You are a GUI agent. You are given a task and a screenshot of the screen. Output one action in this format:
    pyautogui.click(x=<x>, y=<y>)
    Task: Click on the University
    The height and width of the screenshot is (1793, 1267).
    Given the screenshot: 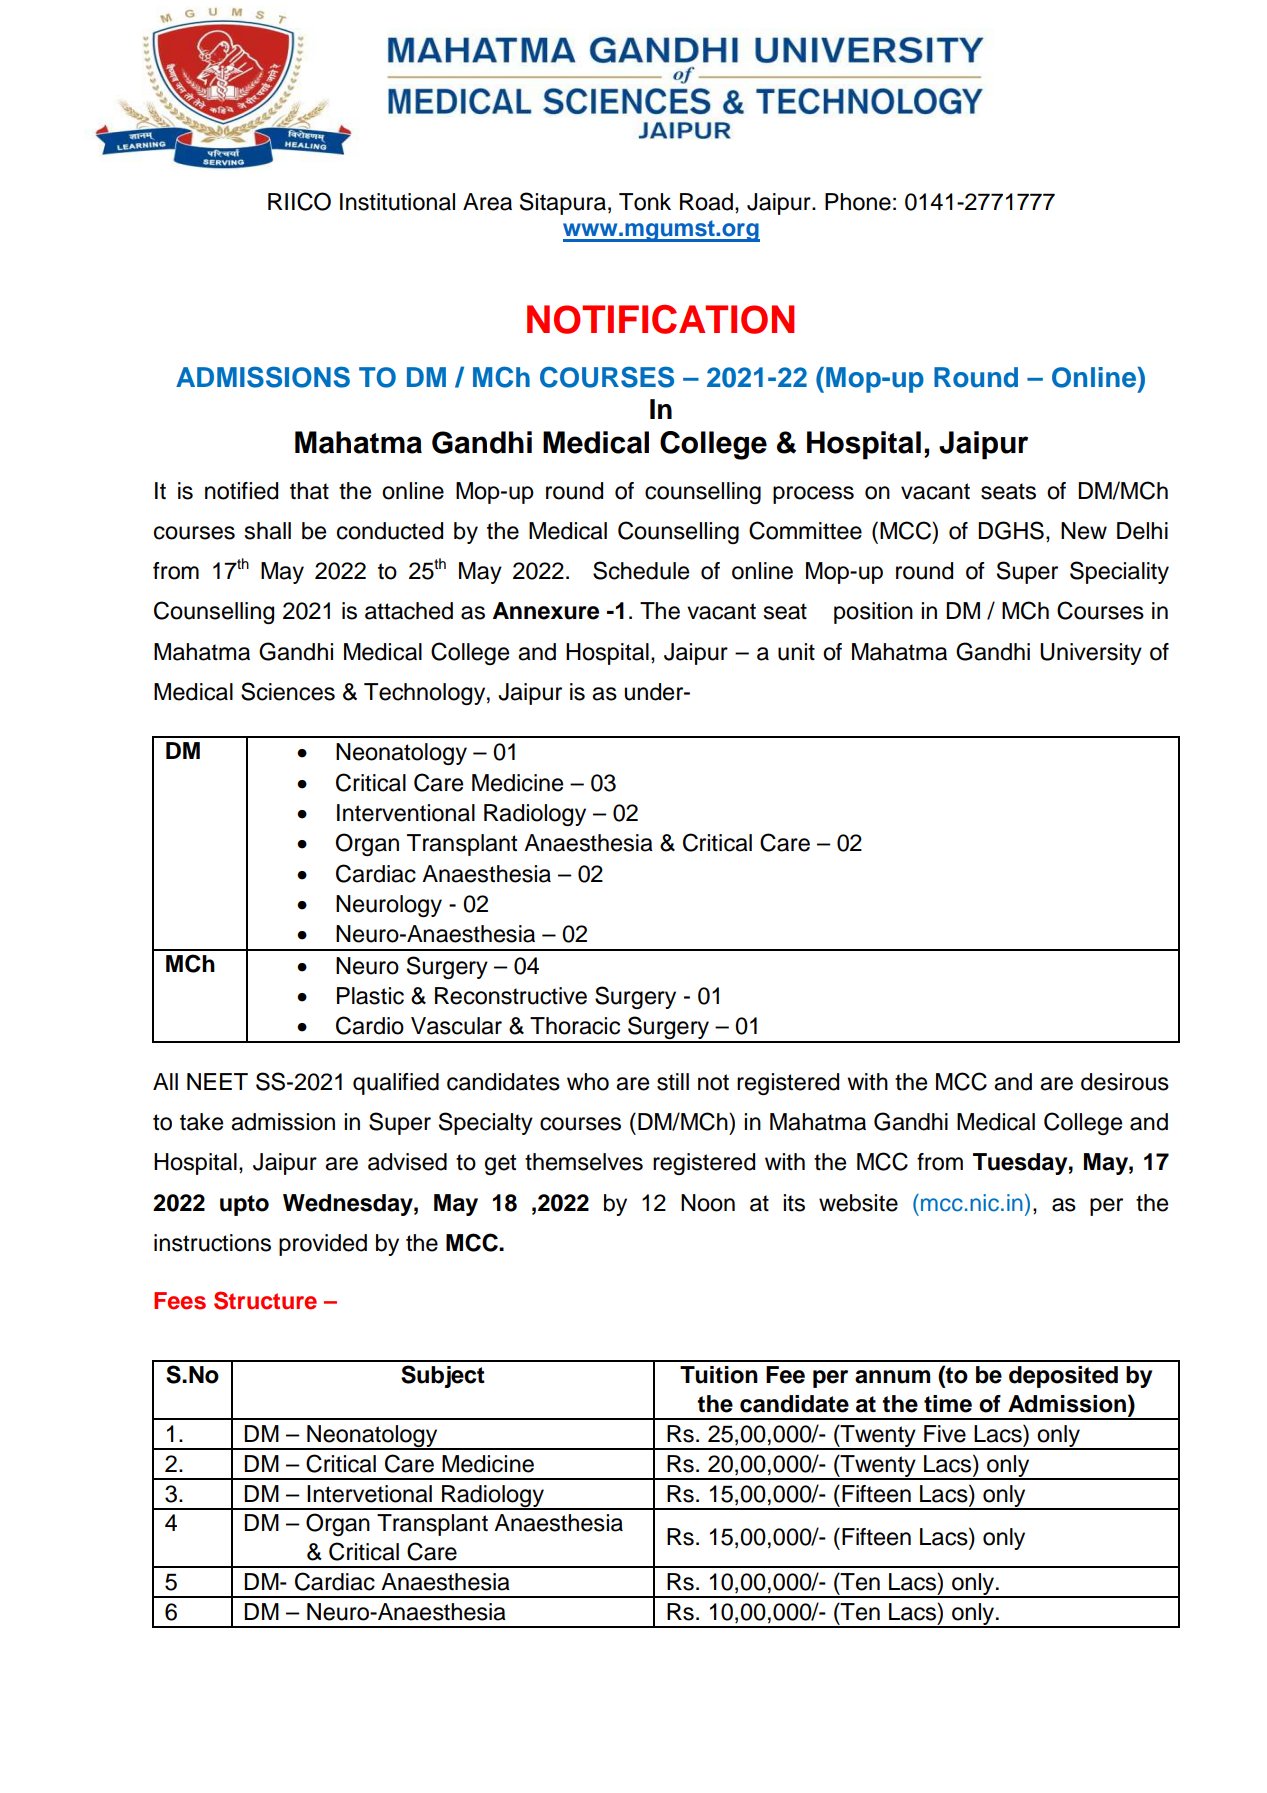 What is the action you would take?
    pyautogui.click(x=1091, y=654)
